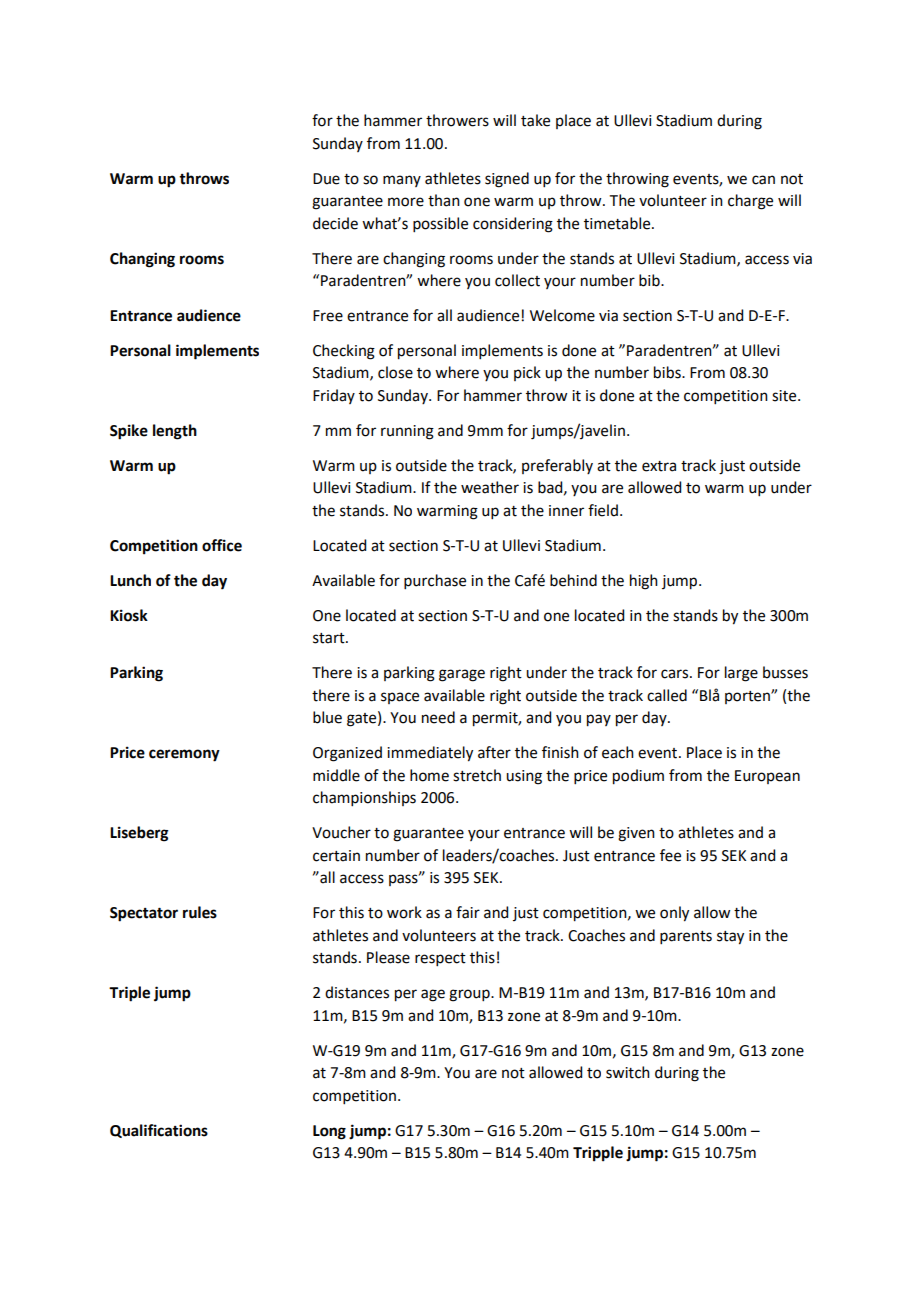 This document has width=924, height=1308. I want to click on signed, so click(507, 180).
